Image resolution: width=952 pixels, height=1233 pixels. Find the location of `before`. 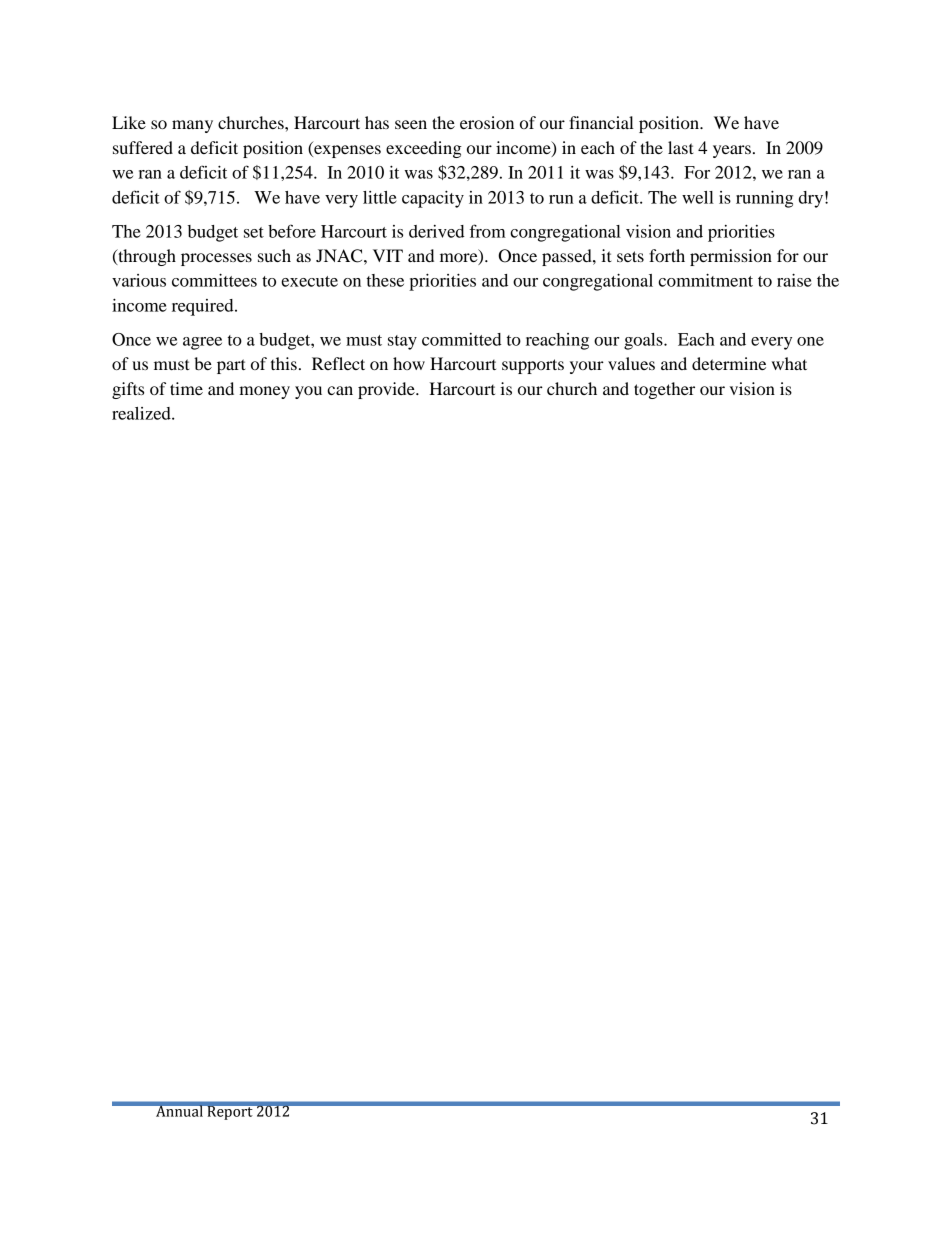

before is located at coordinates (292, 231).
